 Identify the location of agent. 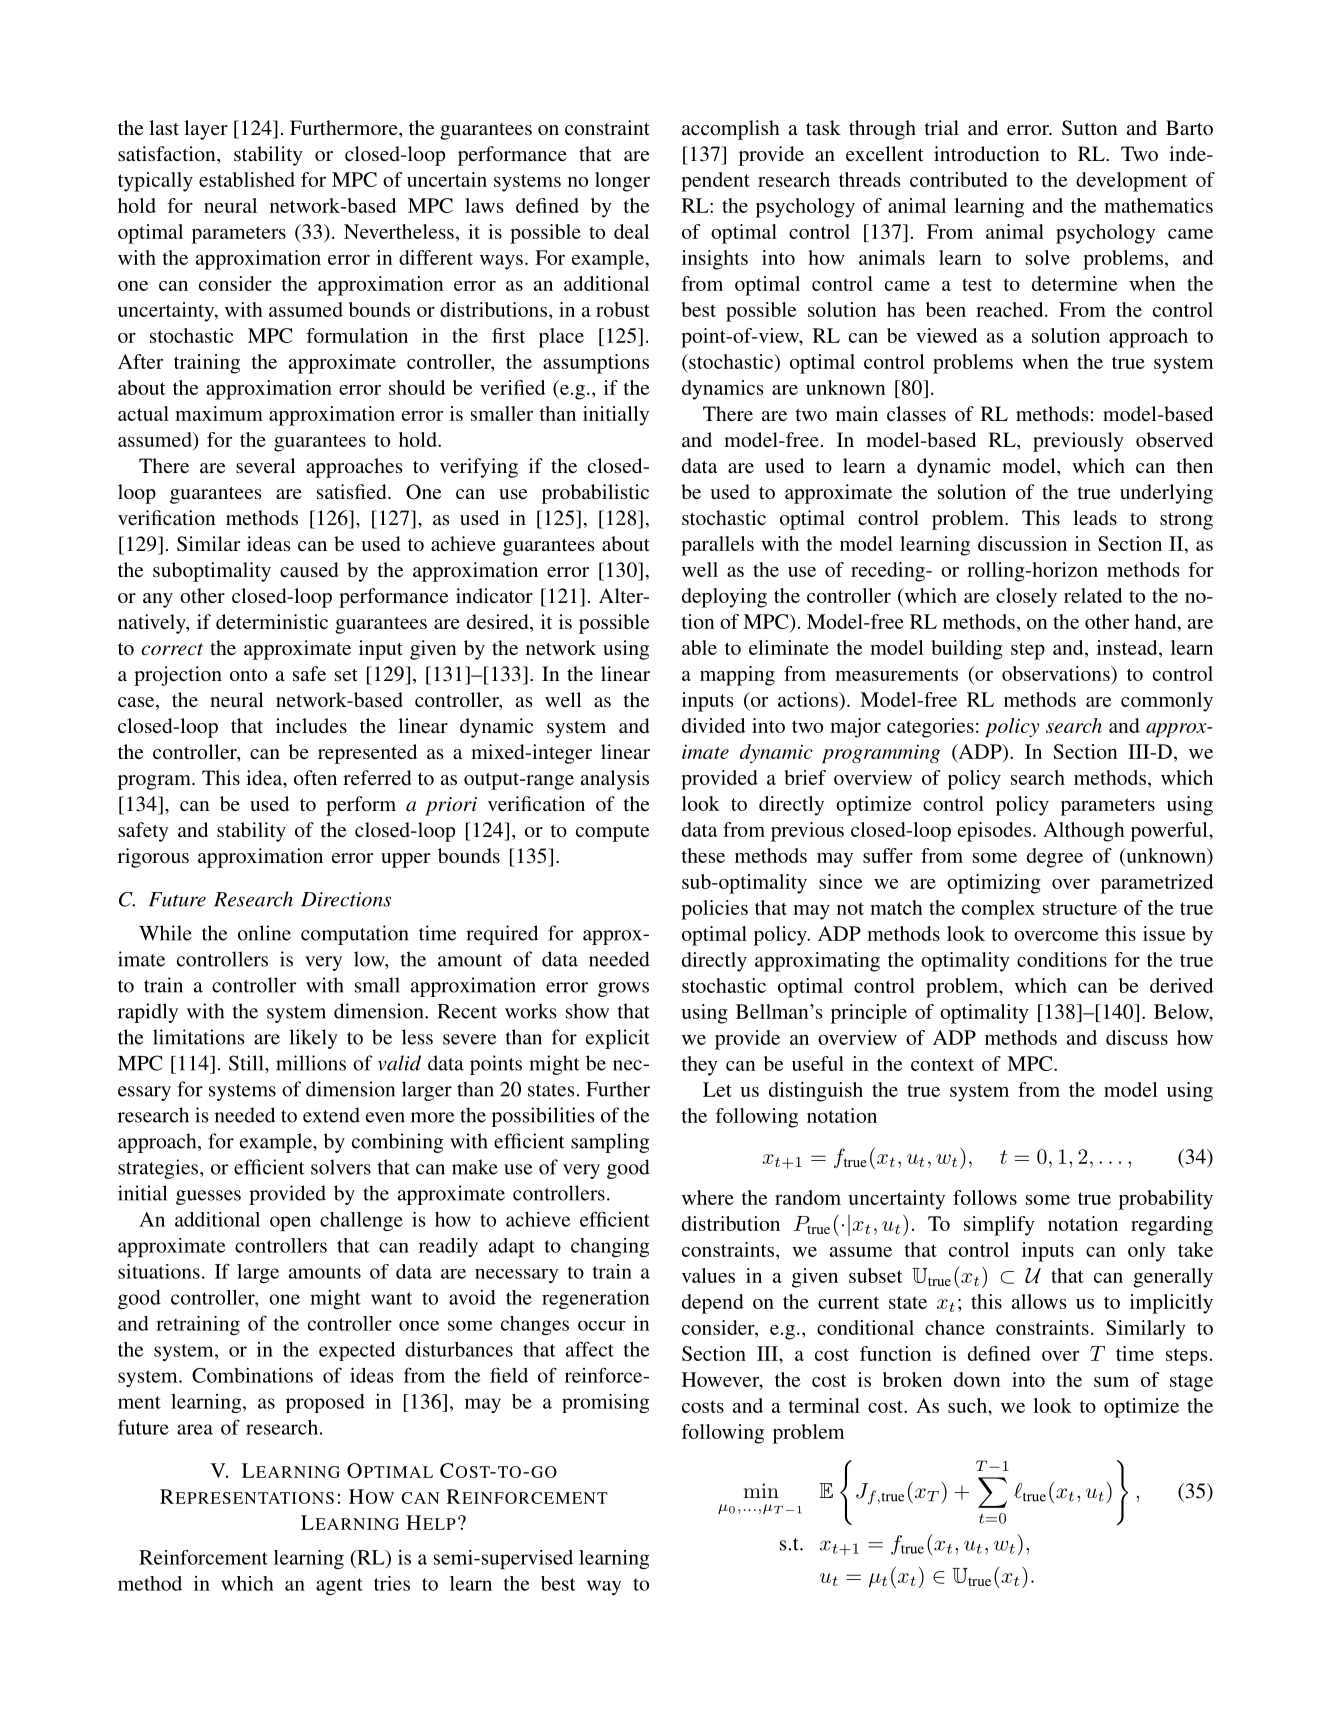
(339, 1586).
